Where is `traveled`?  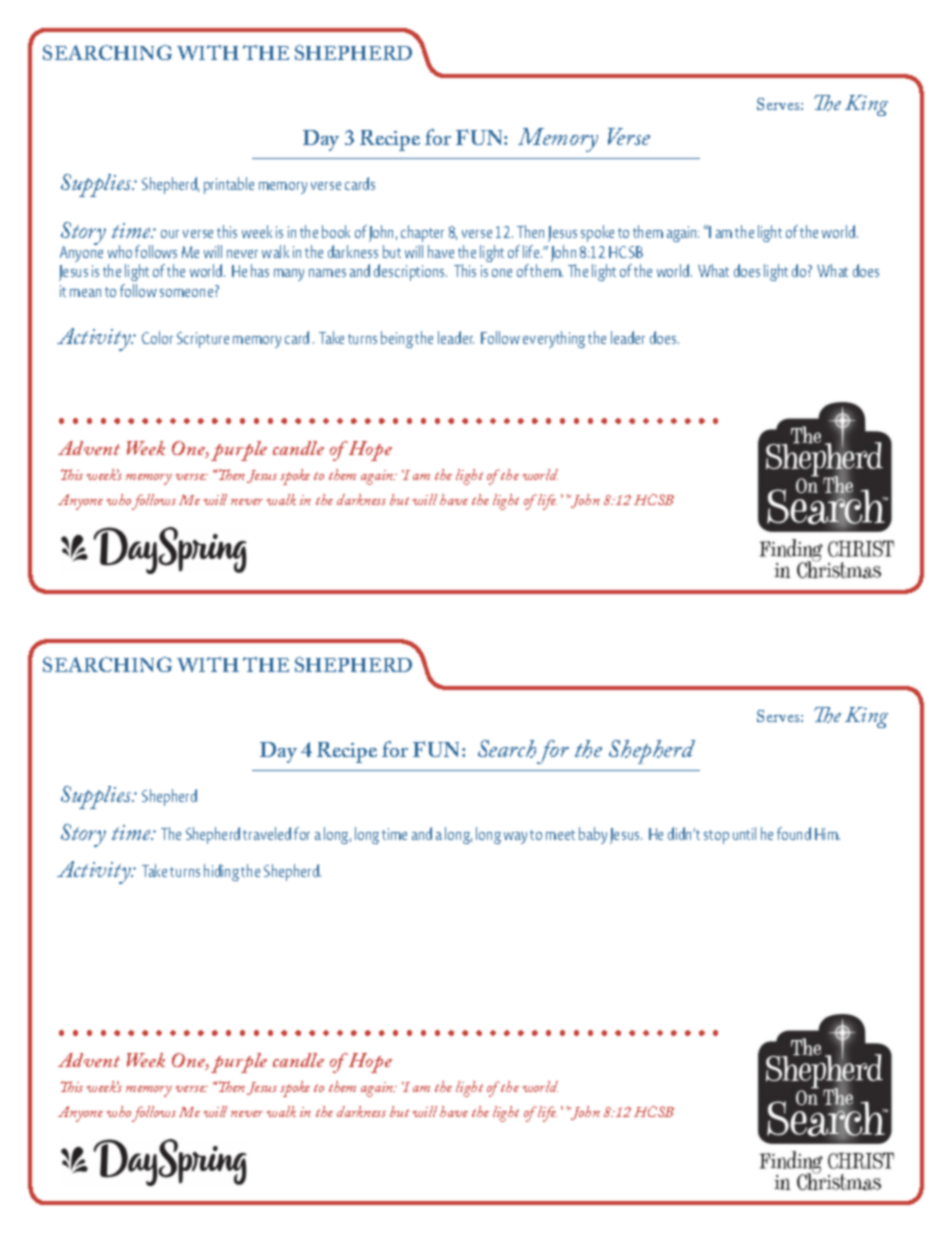 traveled is located at coordinates (267, 833).
